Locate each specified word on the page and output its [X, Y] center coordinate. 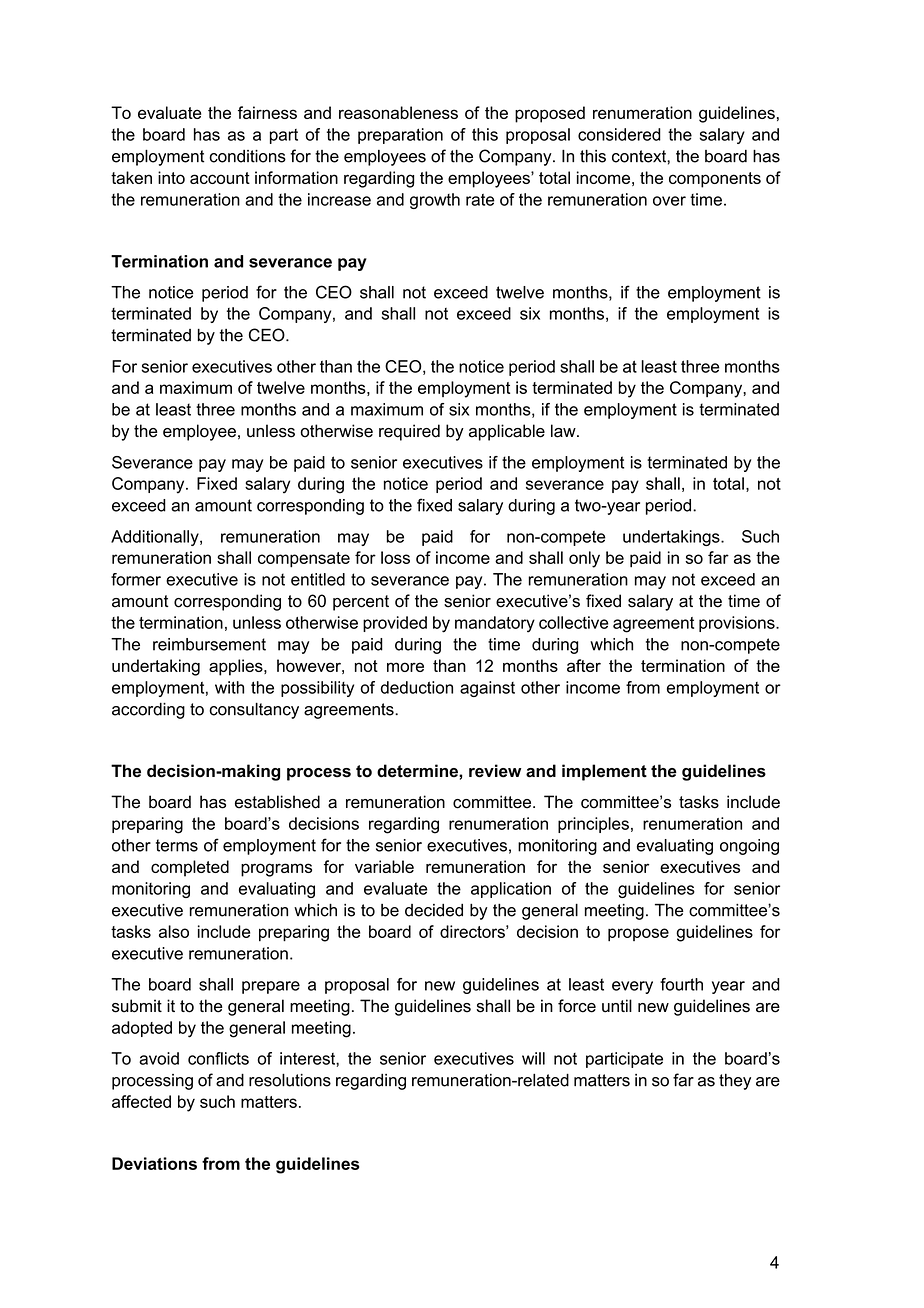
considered [619, 134]
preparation [400, 136]
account [220, 178]
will [533, 1058]
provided [395, 624]
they [735, 1082]
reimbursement [209, 644]
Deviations [154, 1163]
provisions [738, 624]
